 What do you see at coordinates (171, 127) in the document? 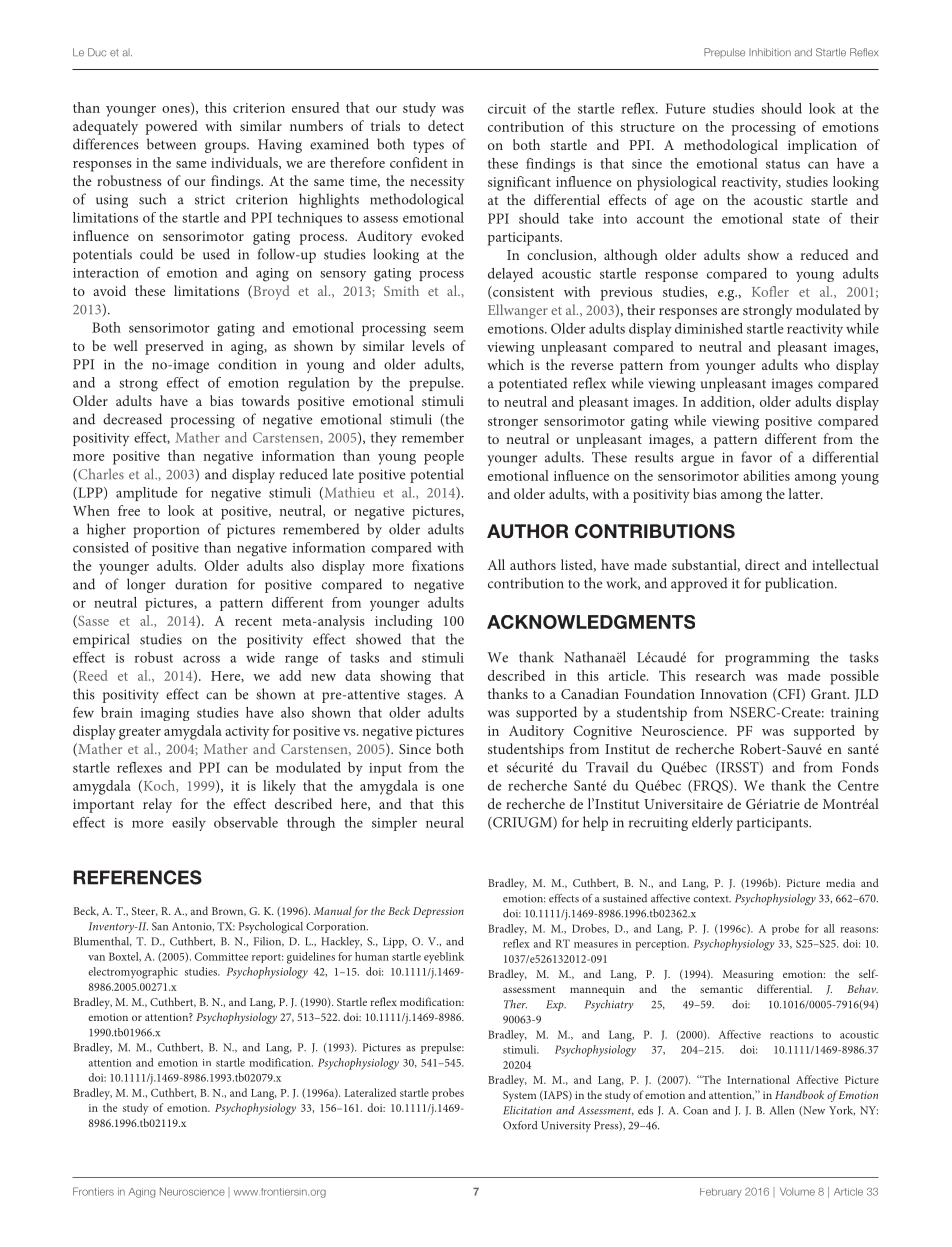
I see `powered` at bounding box center [171, 127].
